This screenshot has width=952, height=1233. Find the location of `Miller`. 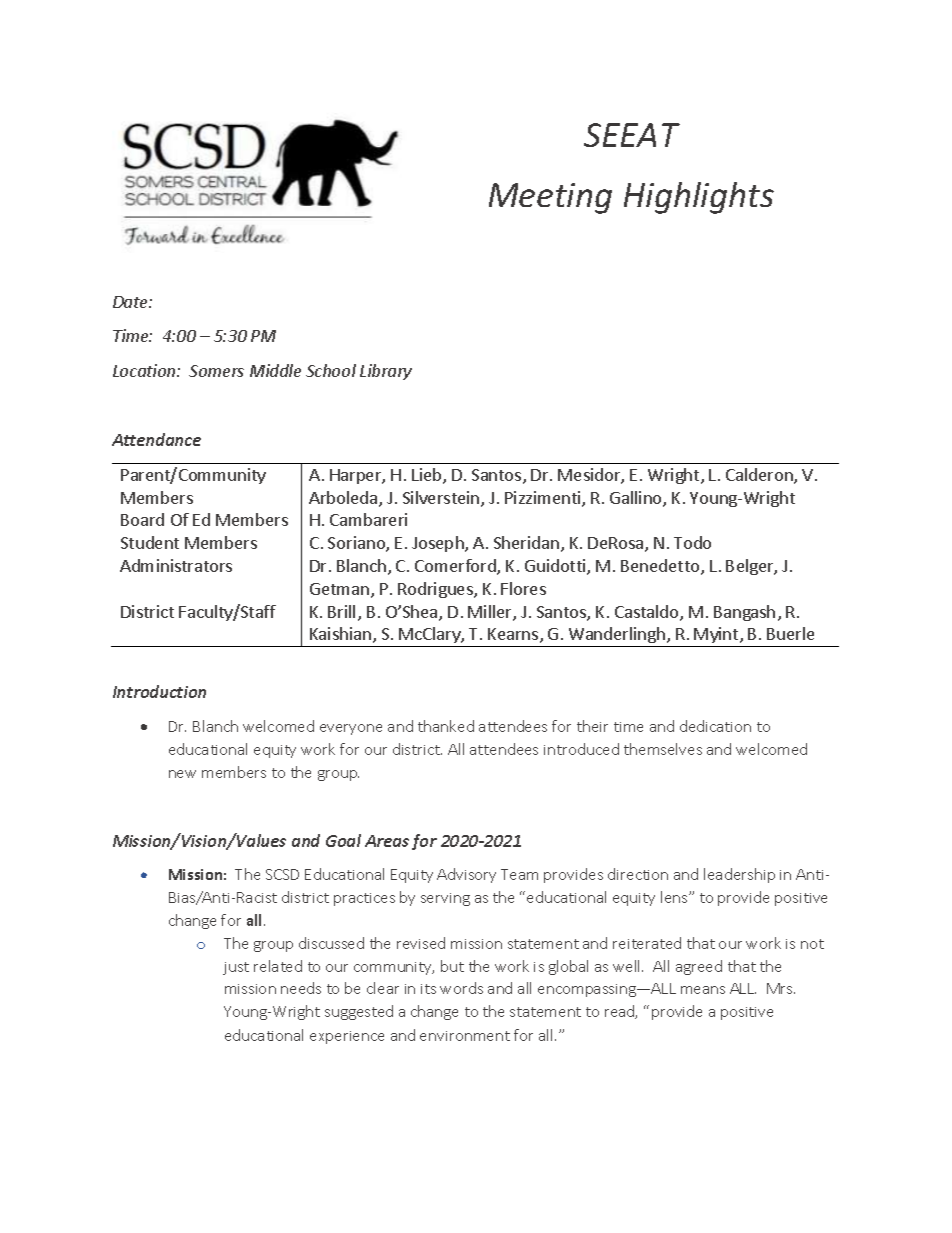

Miller is located at coordinates (491, 613).
